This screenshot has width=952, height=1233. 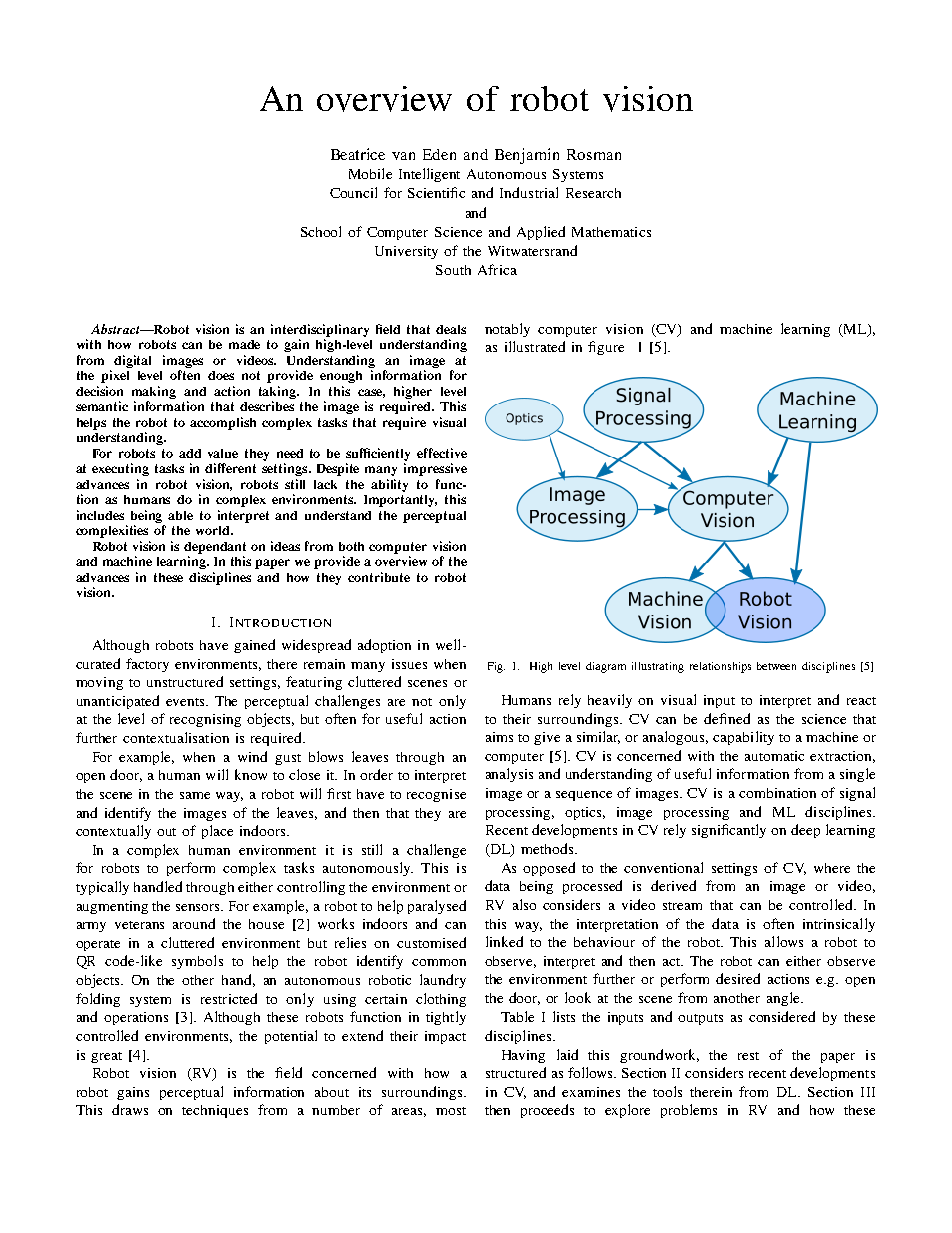 What do you see at coordinates (776, 666) in the screenshot?
I see `between` at bounding box center [776, 666].
